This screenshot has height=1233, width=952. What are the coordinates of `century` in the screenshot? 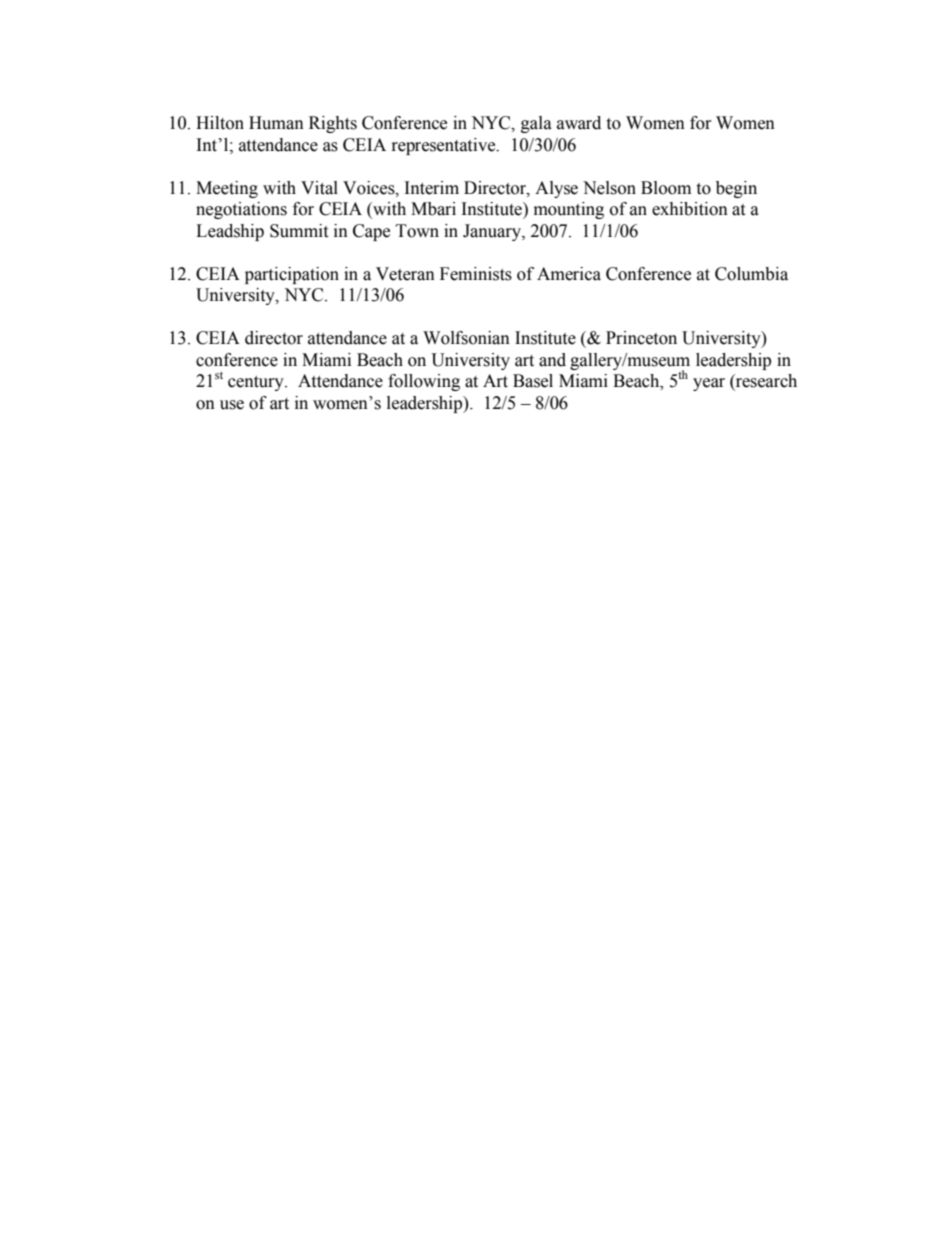 It's located at (257, 383).
